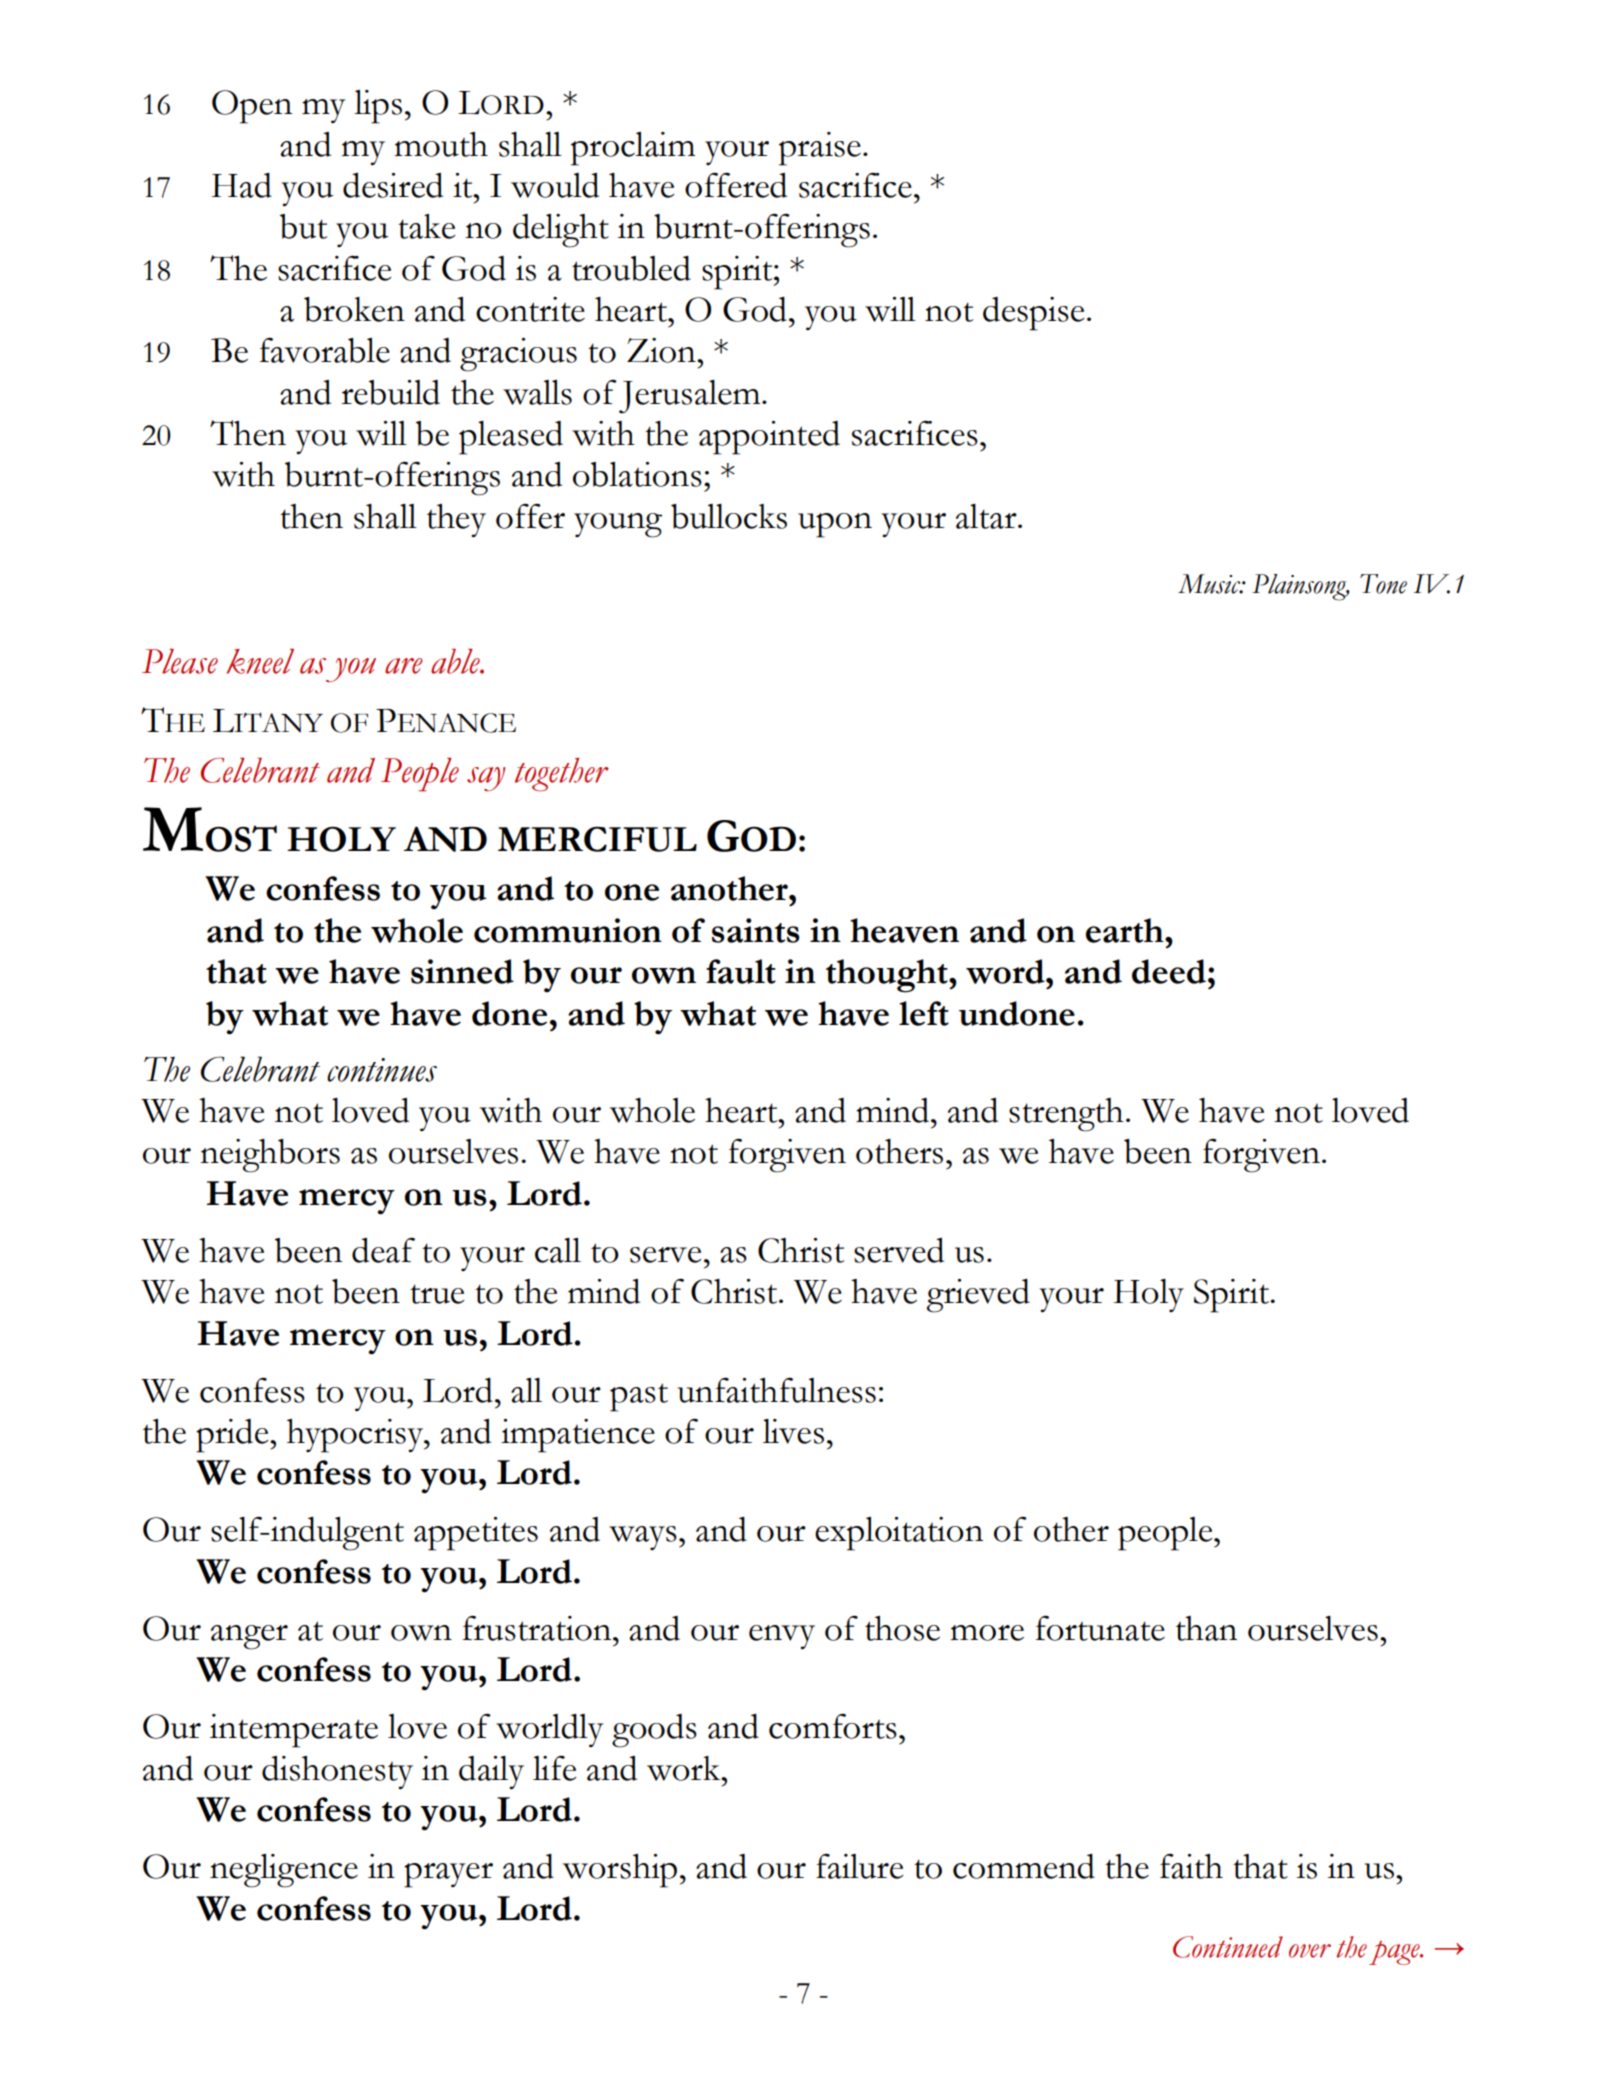  I want to click on Plainsong, so click(1300, 587).
